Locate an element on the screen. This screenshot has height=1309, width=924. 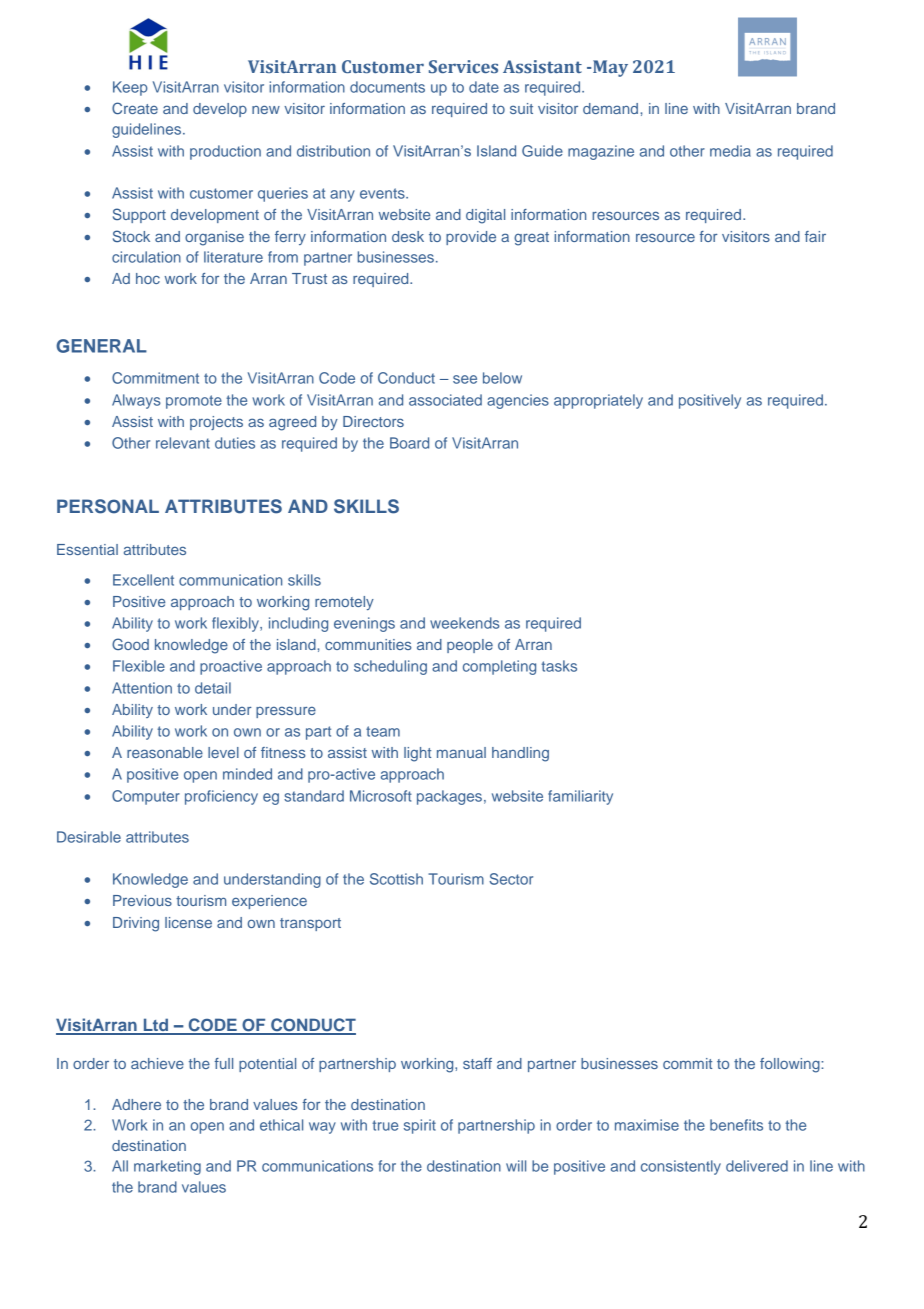
media is located at coordinates (730, 151).
